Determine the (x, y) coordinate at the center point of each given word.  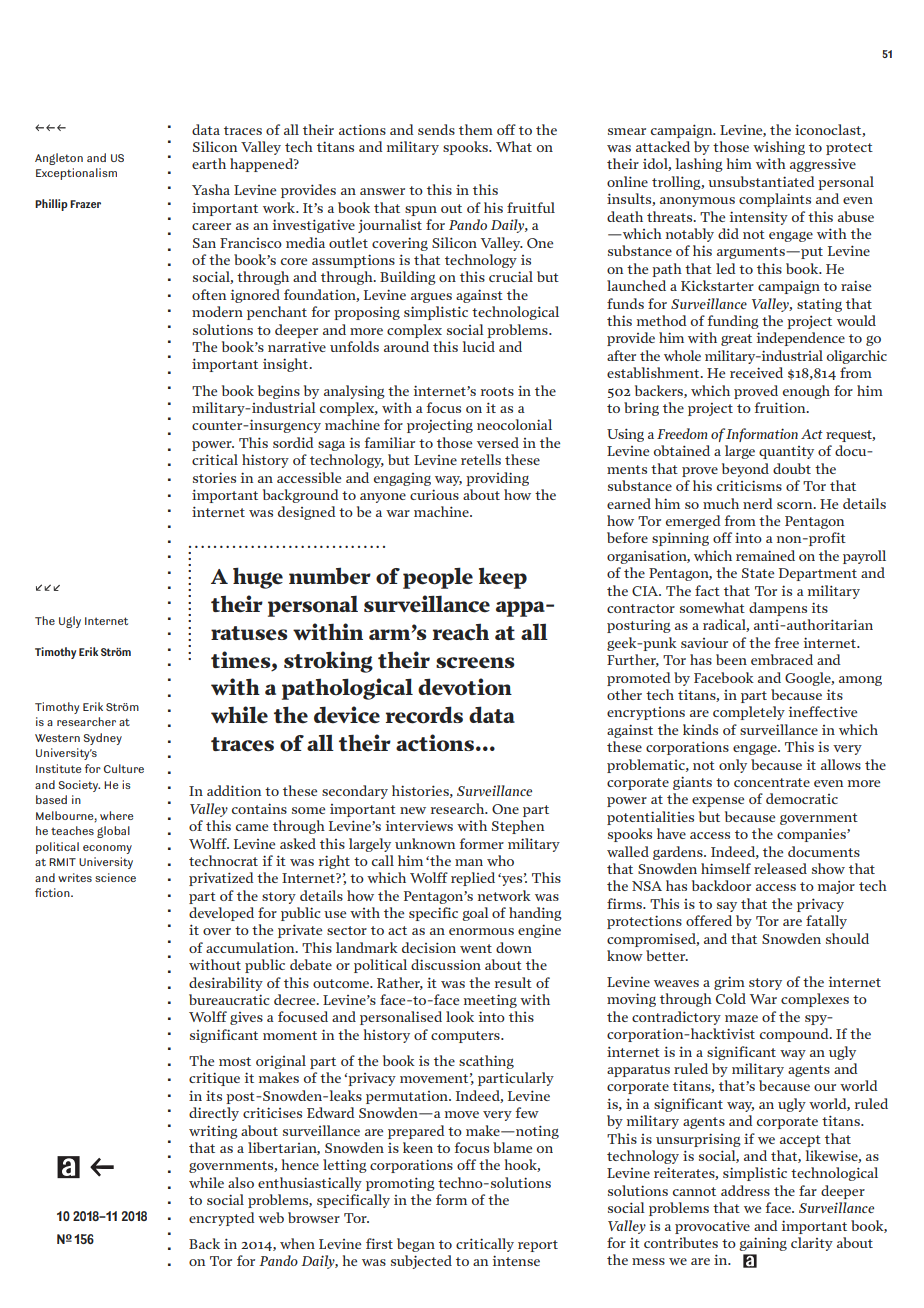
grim (729, 983)
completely (749, 713)
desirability (226, 984)
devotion (465, 687)
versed (498, 442)
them (476, 129)
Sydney (103, 739)
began (416, 1245)
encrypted (222, 1219)
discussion (446, 964)
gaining (763, 1244)
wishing (779, 148)
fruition (781, 407)
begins (279, 392)
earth (209, 163)
